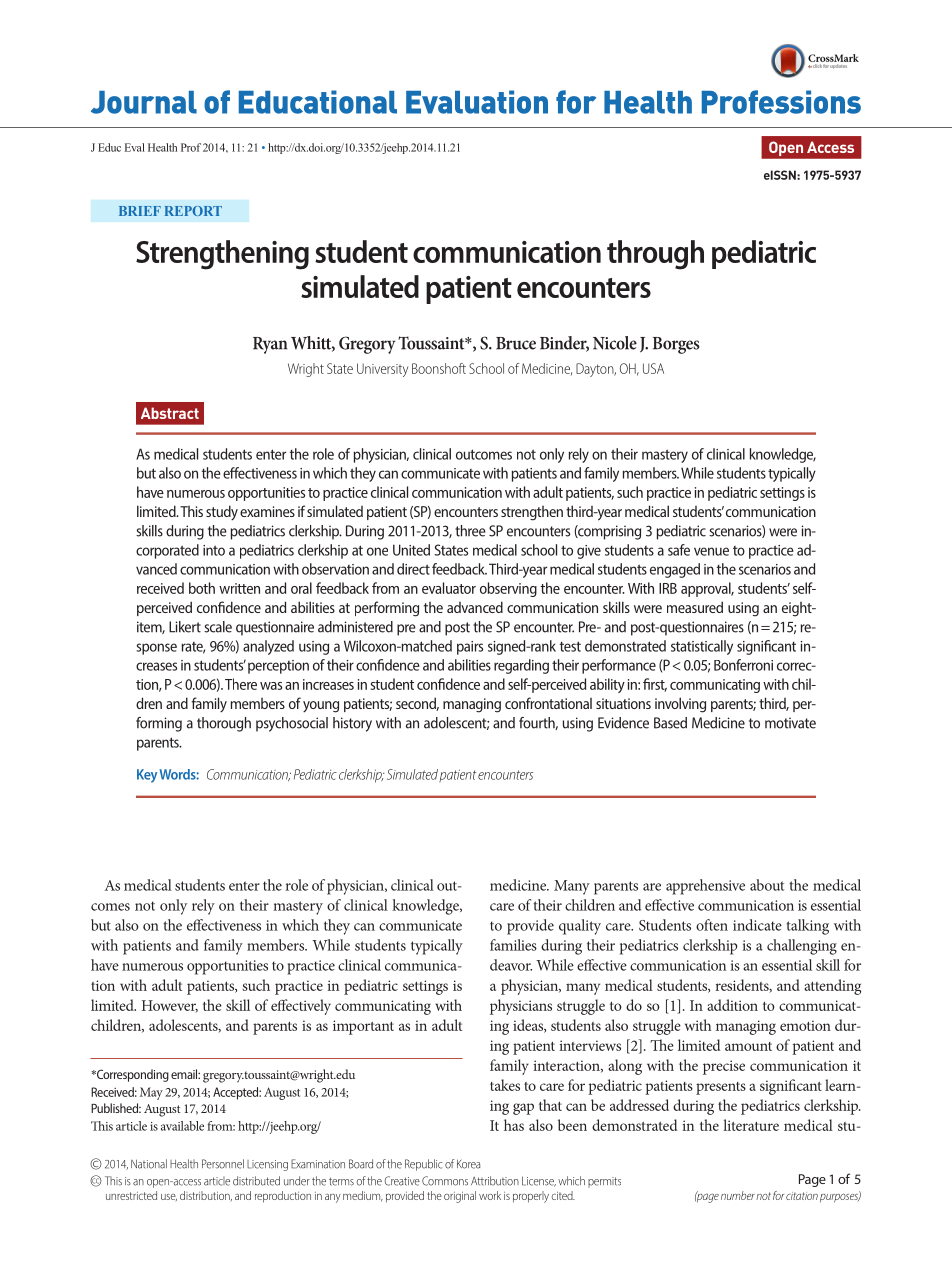  What do you see at coordinates (223, 1164) in the screenshot?
I see `Personnel` at bounding box center [223, 1164].
